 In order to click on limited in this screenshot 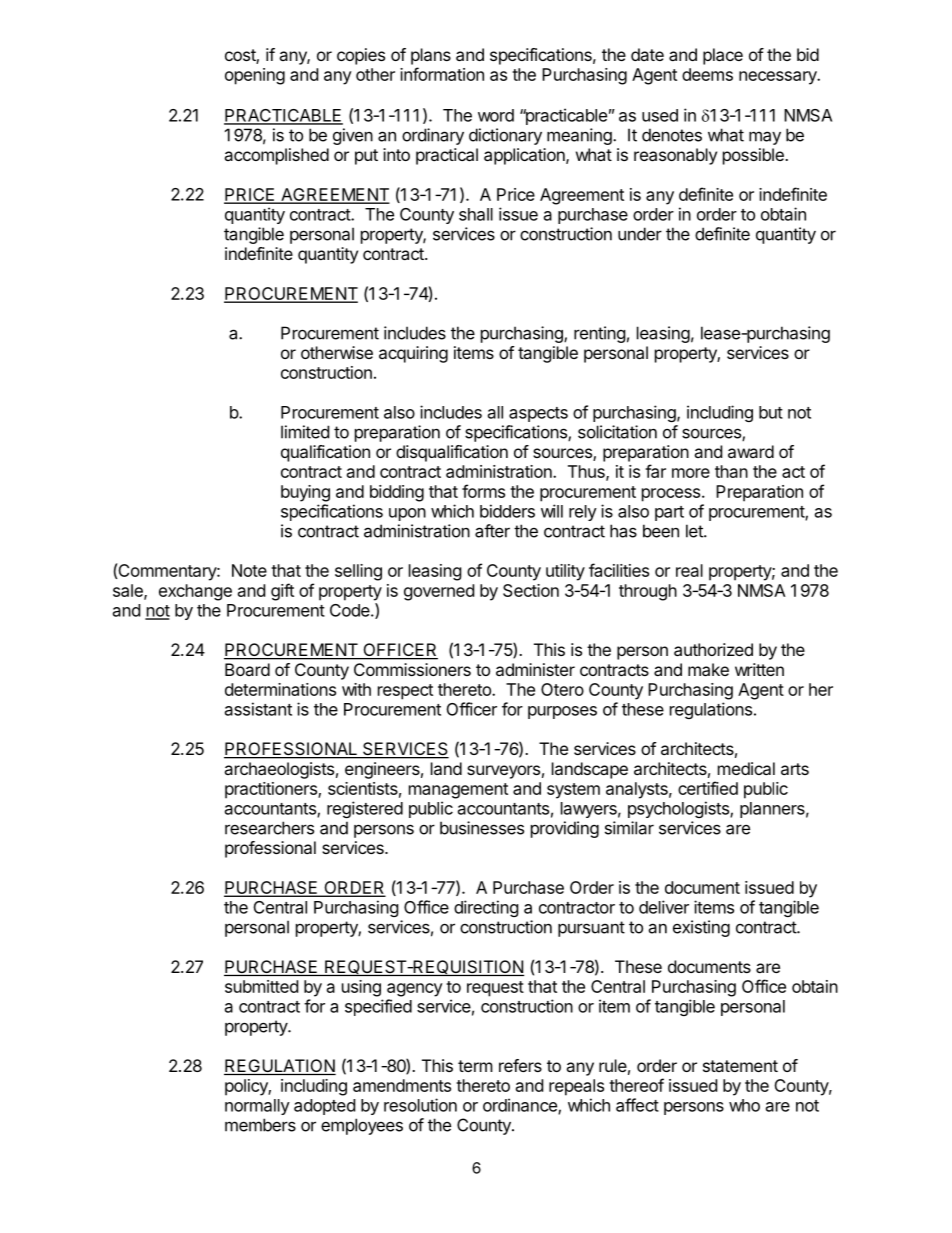, I will do `click(305, 432)`.
